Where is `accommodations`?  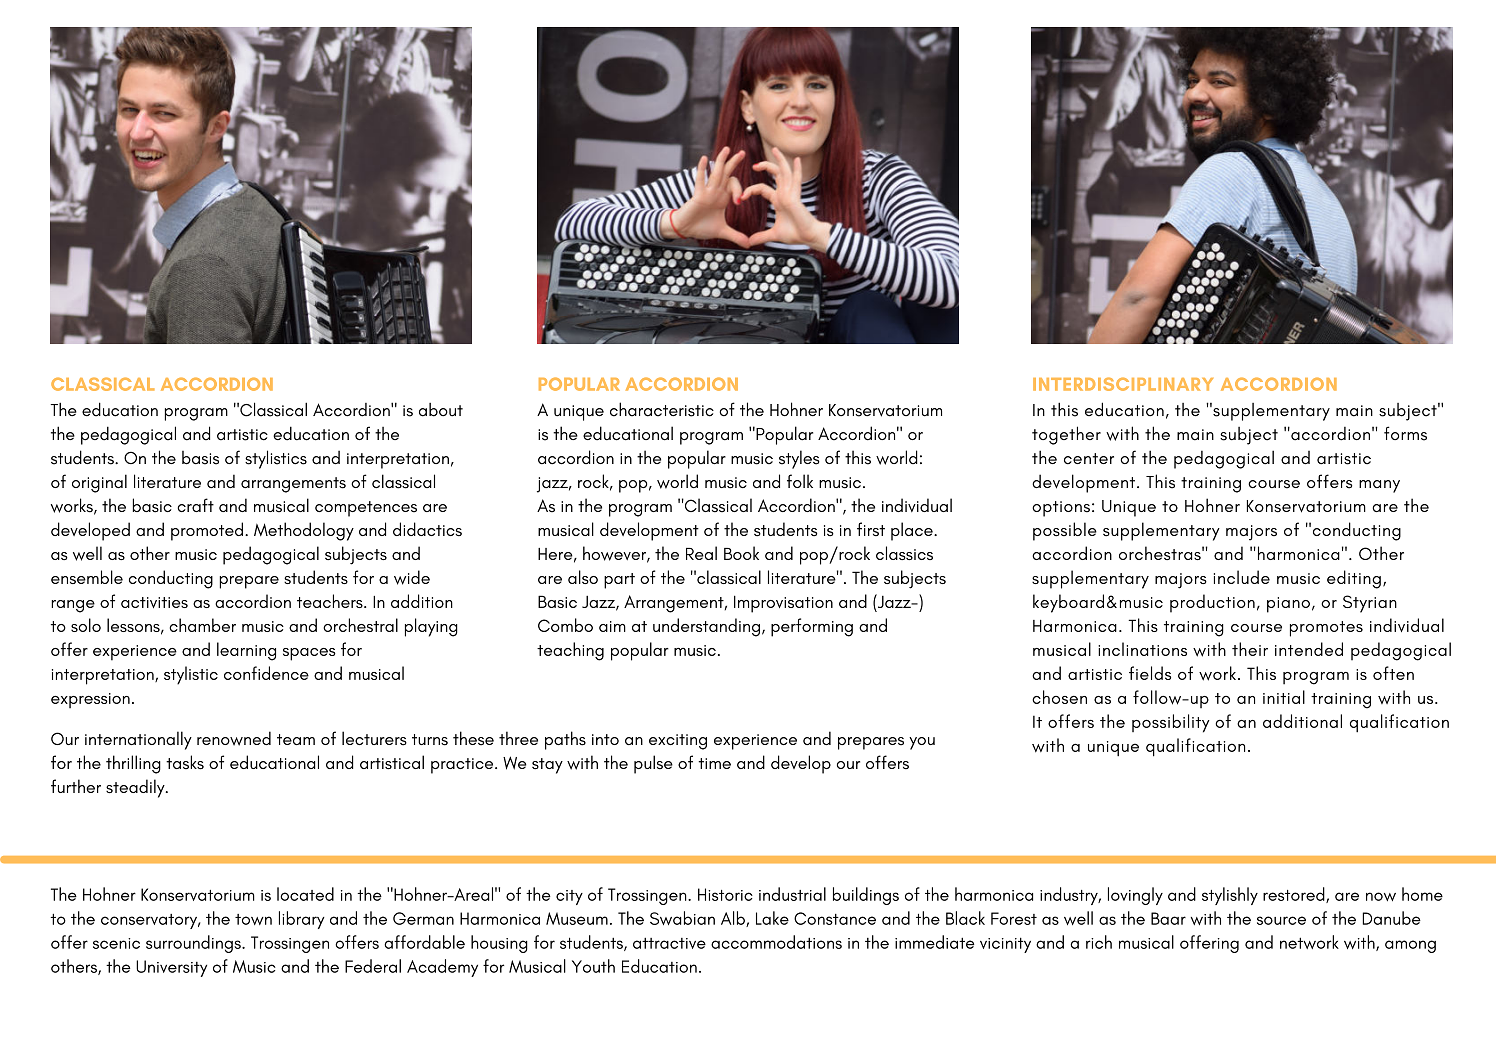
accommodations is located at coordinates (776, 942).
